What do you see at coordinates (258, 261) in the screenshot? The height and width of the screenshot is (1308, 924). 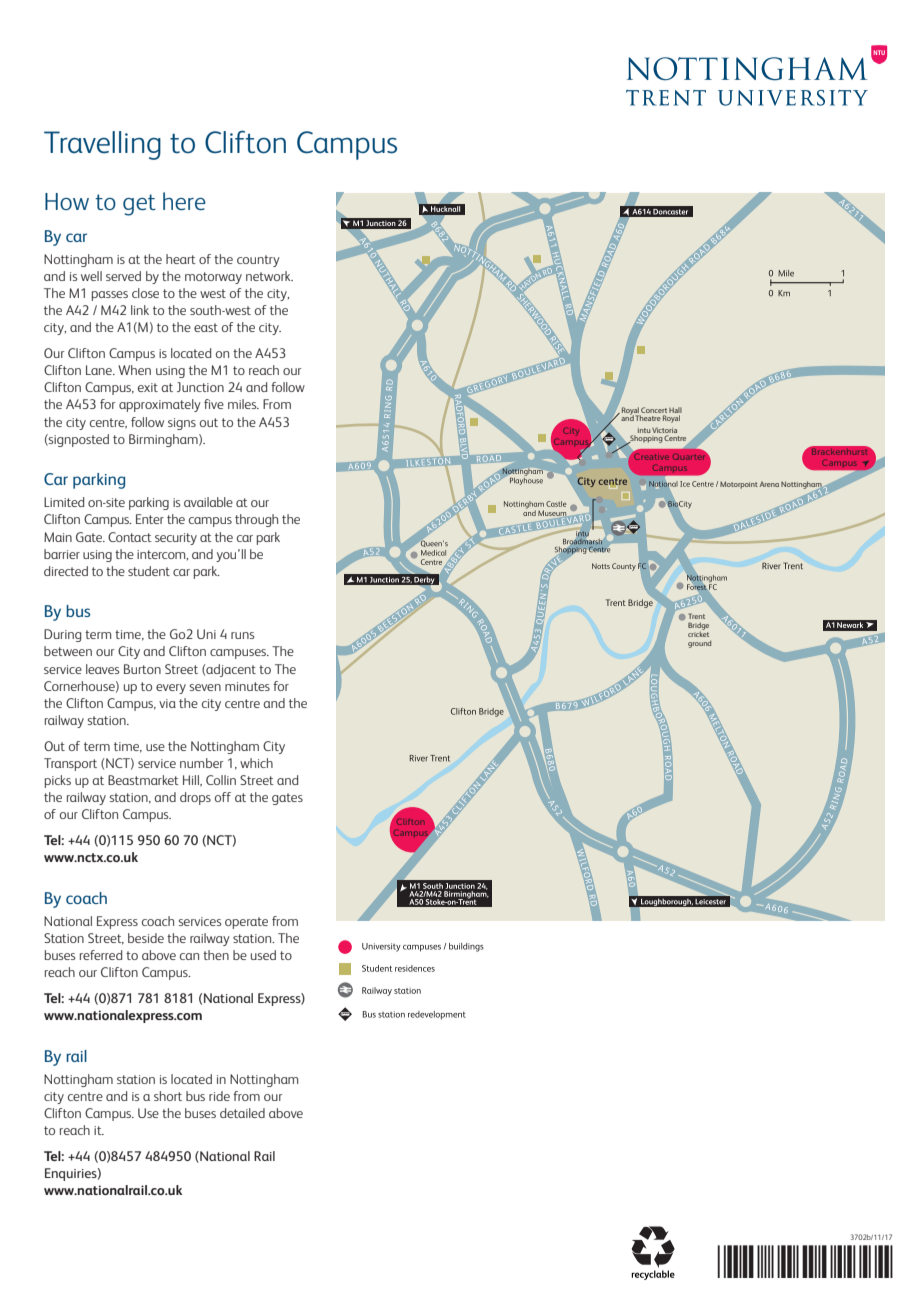 I see `country` at bounding box center [258, 261].
